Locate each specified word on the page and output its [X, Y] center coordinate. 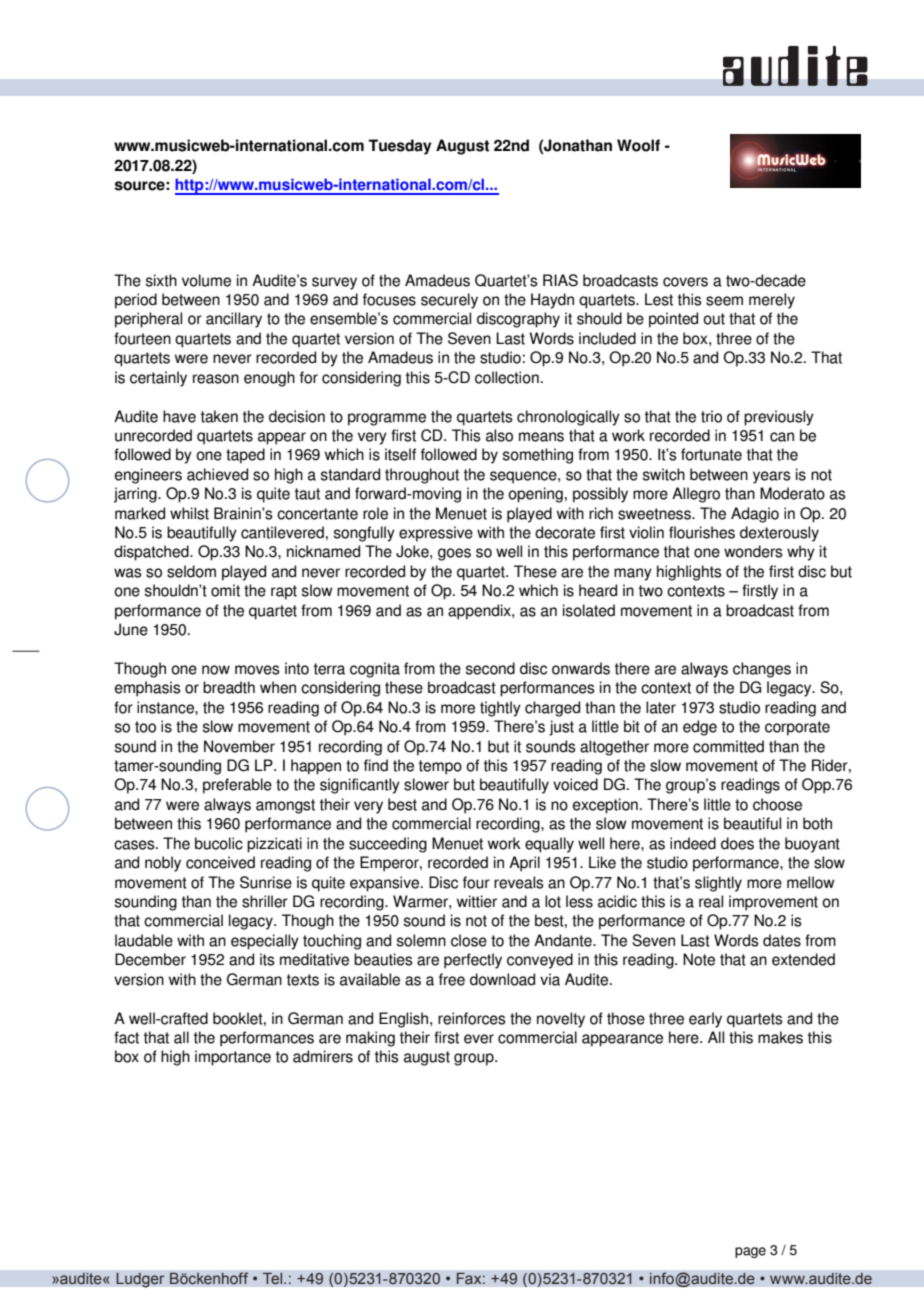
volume [206, 280]
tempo [440, 767]
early [705, 1020]
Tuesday [399, 147]
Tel [273, 1278]
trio [711, 416]
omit [225, 590]
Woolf [638, 145]
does [737, 843]
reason [216, 379]
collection [507, 377]
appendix [480, 612]
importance [233, 1058]
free [452, 979]
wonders [753, 551]
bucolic [219, 843]
